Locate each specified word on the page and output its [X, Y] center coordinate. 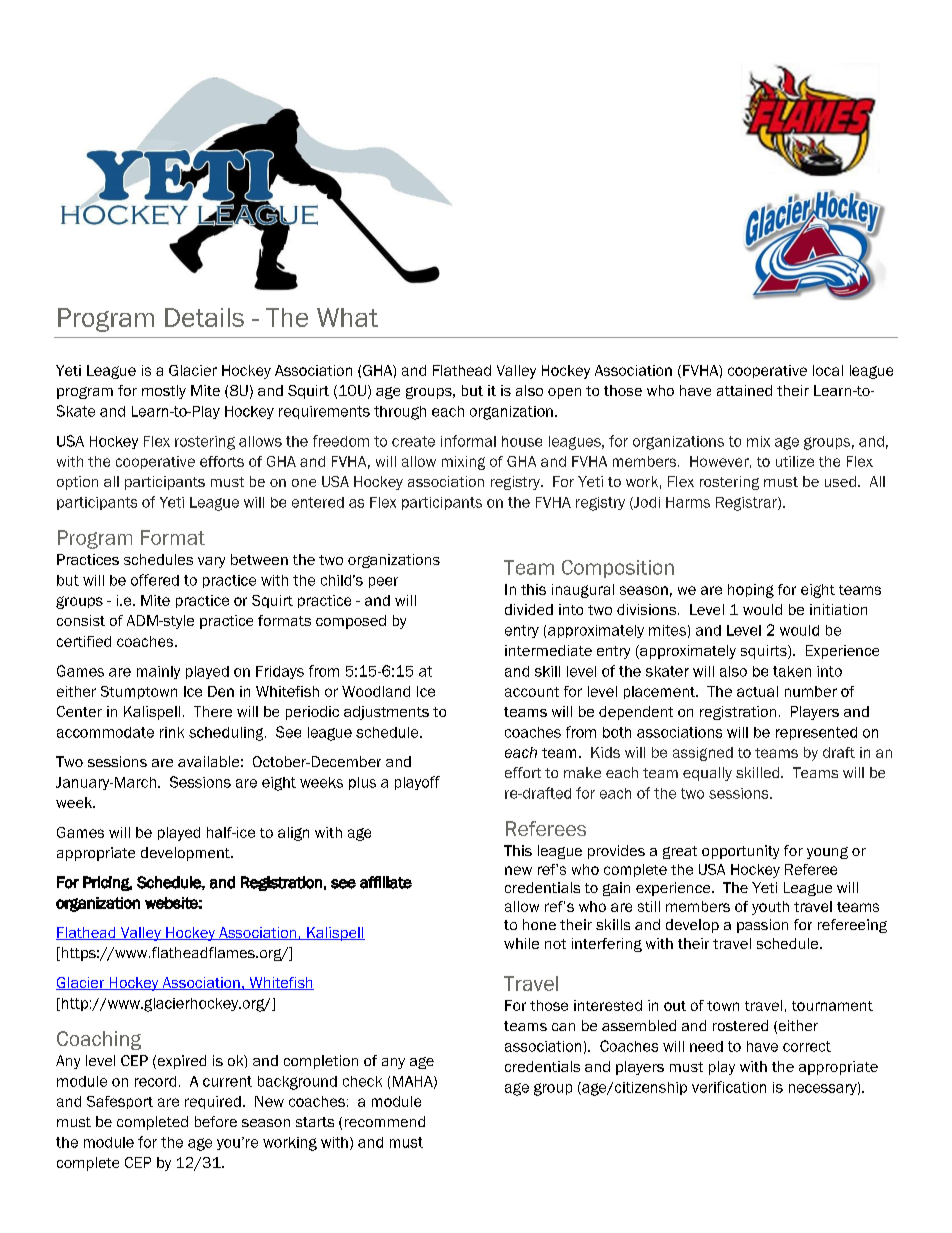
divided [529, 609]
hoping [751, 591]
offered [155, 580]
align [293, 834]
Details [204, 317]
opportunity [740, 852]
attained [744, 390]
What [347, 317]
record [155, 1081]
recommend [385, 1121]
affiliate [386, 882]
